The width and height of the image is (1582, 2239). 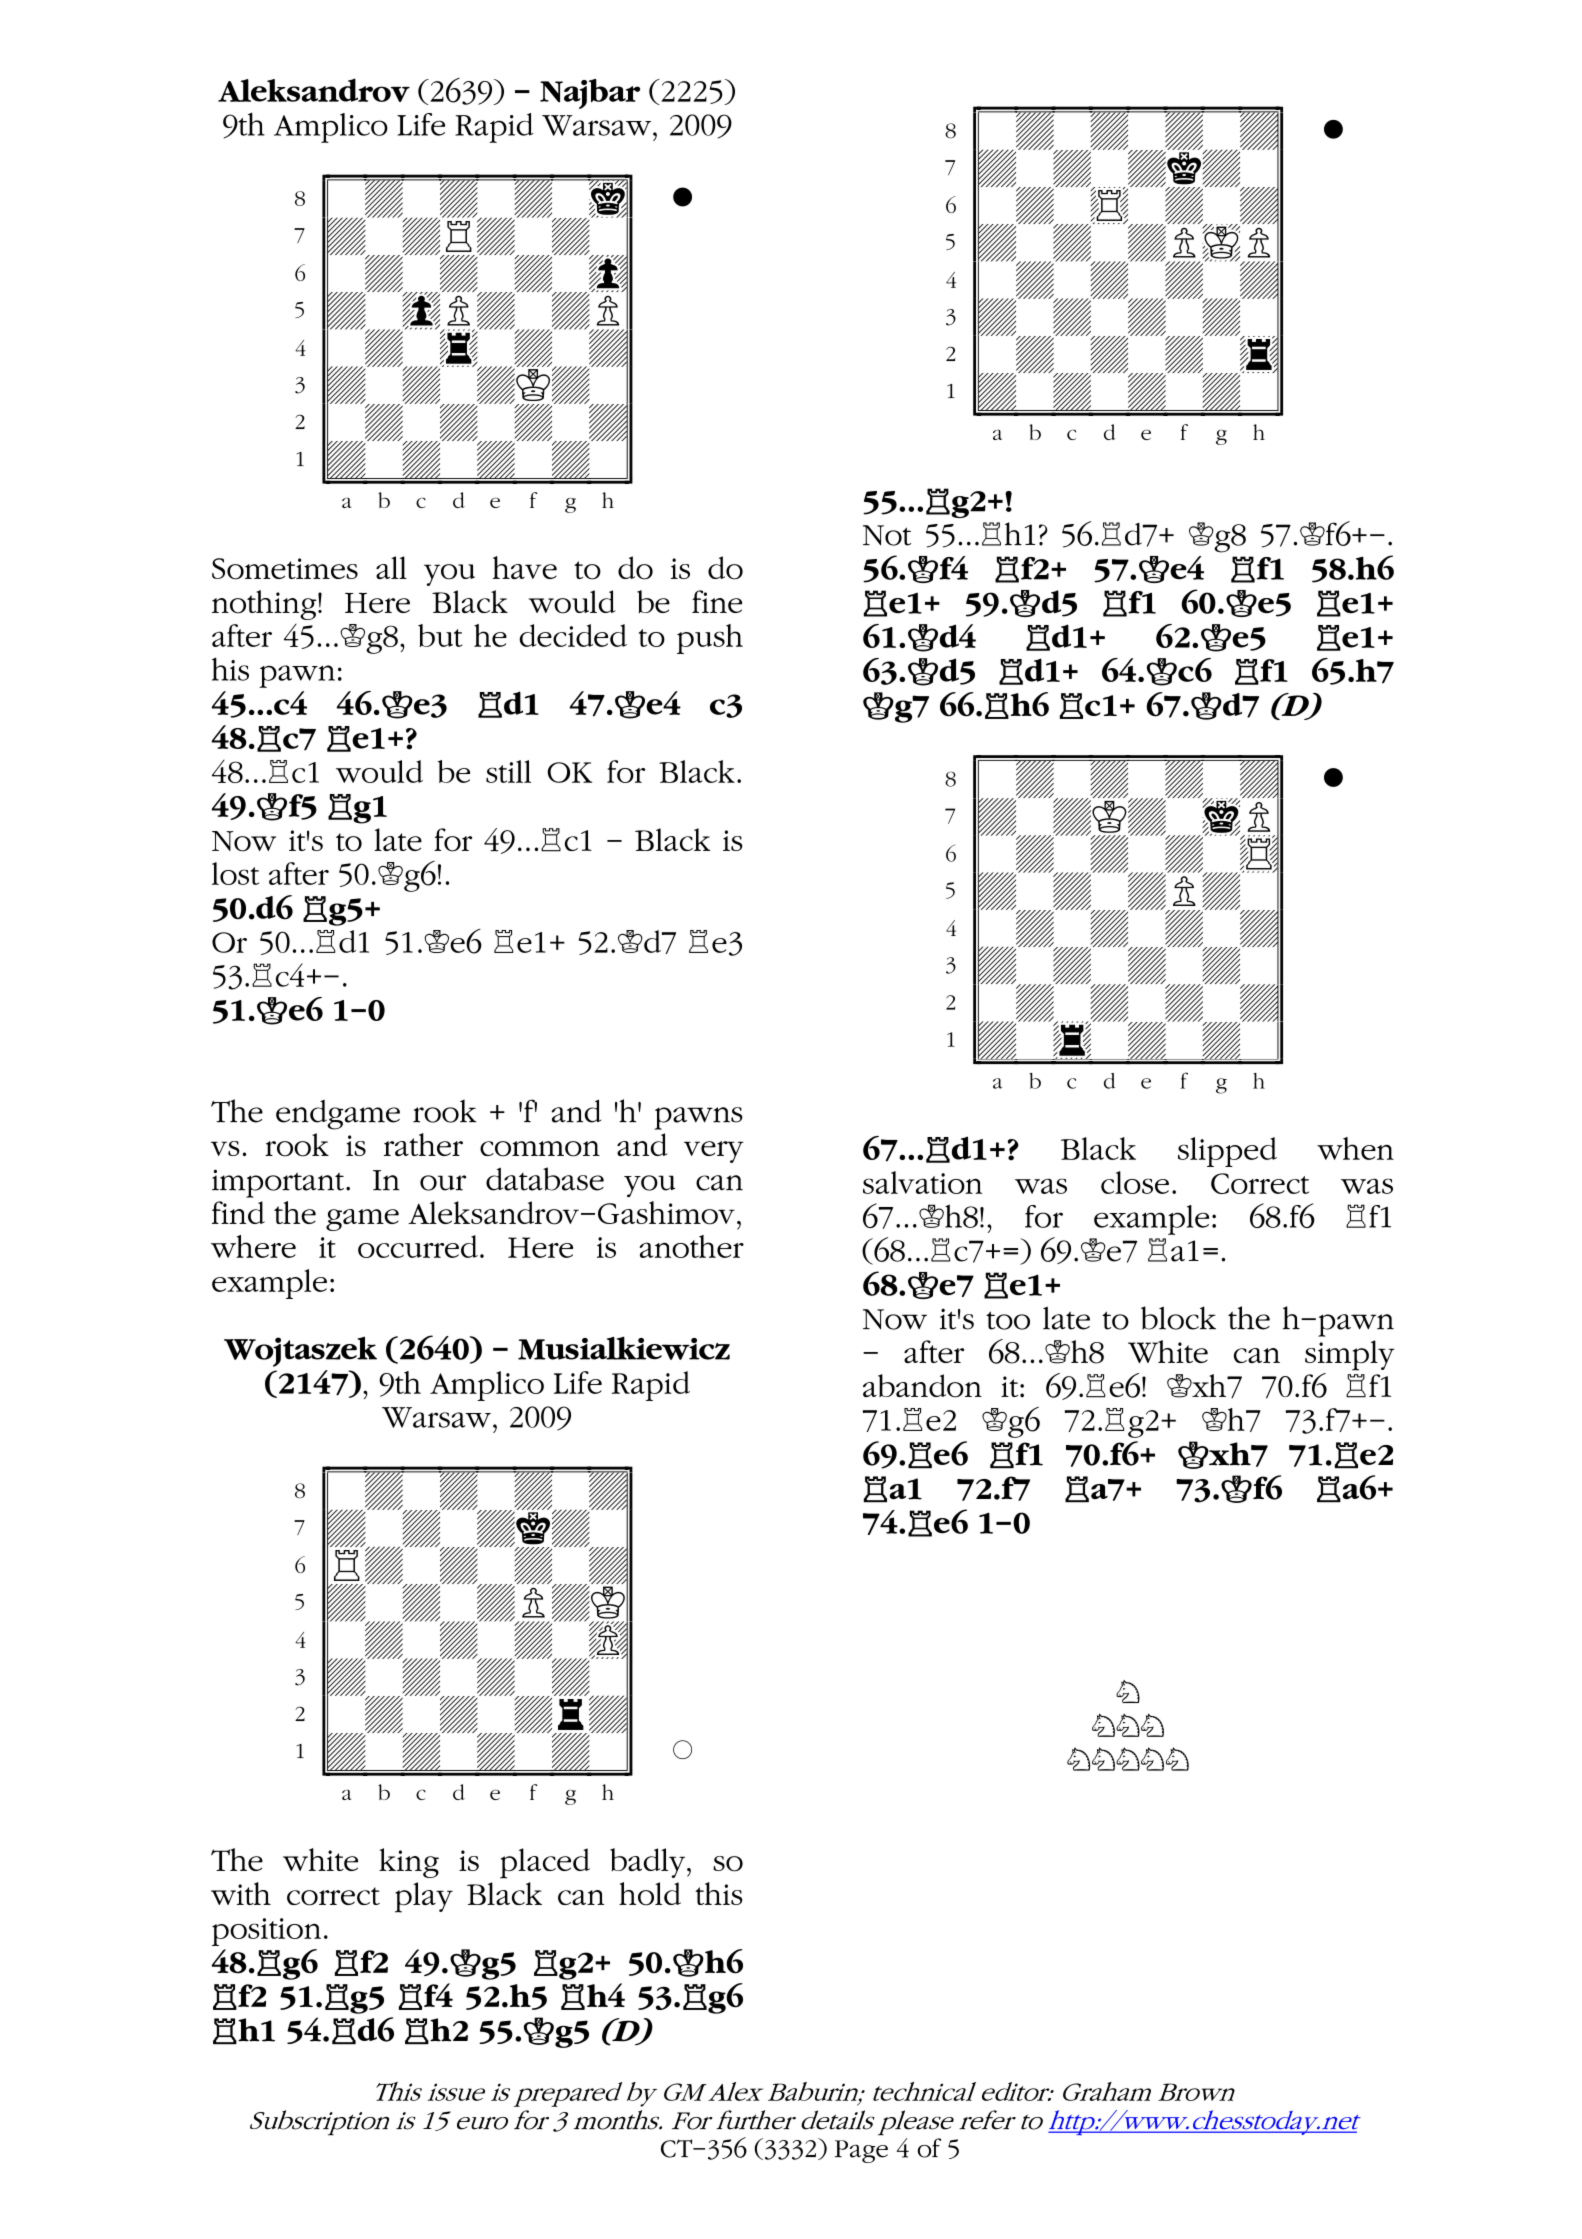 What do you see at coordinates (649, 1863) in the image?
I see `badly` at bounding box center [649, 1863].
